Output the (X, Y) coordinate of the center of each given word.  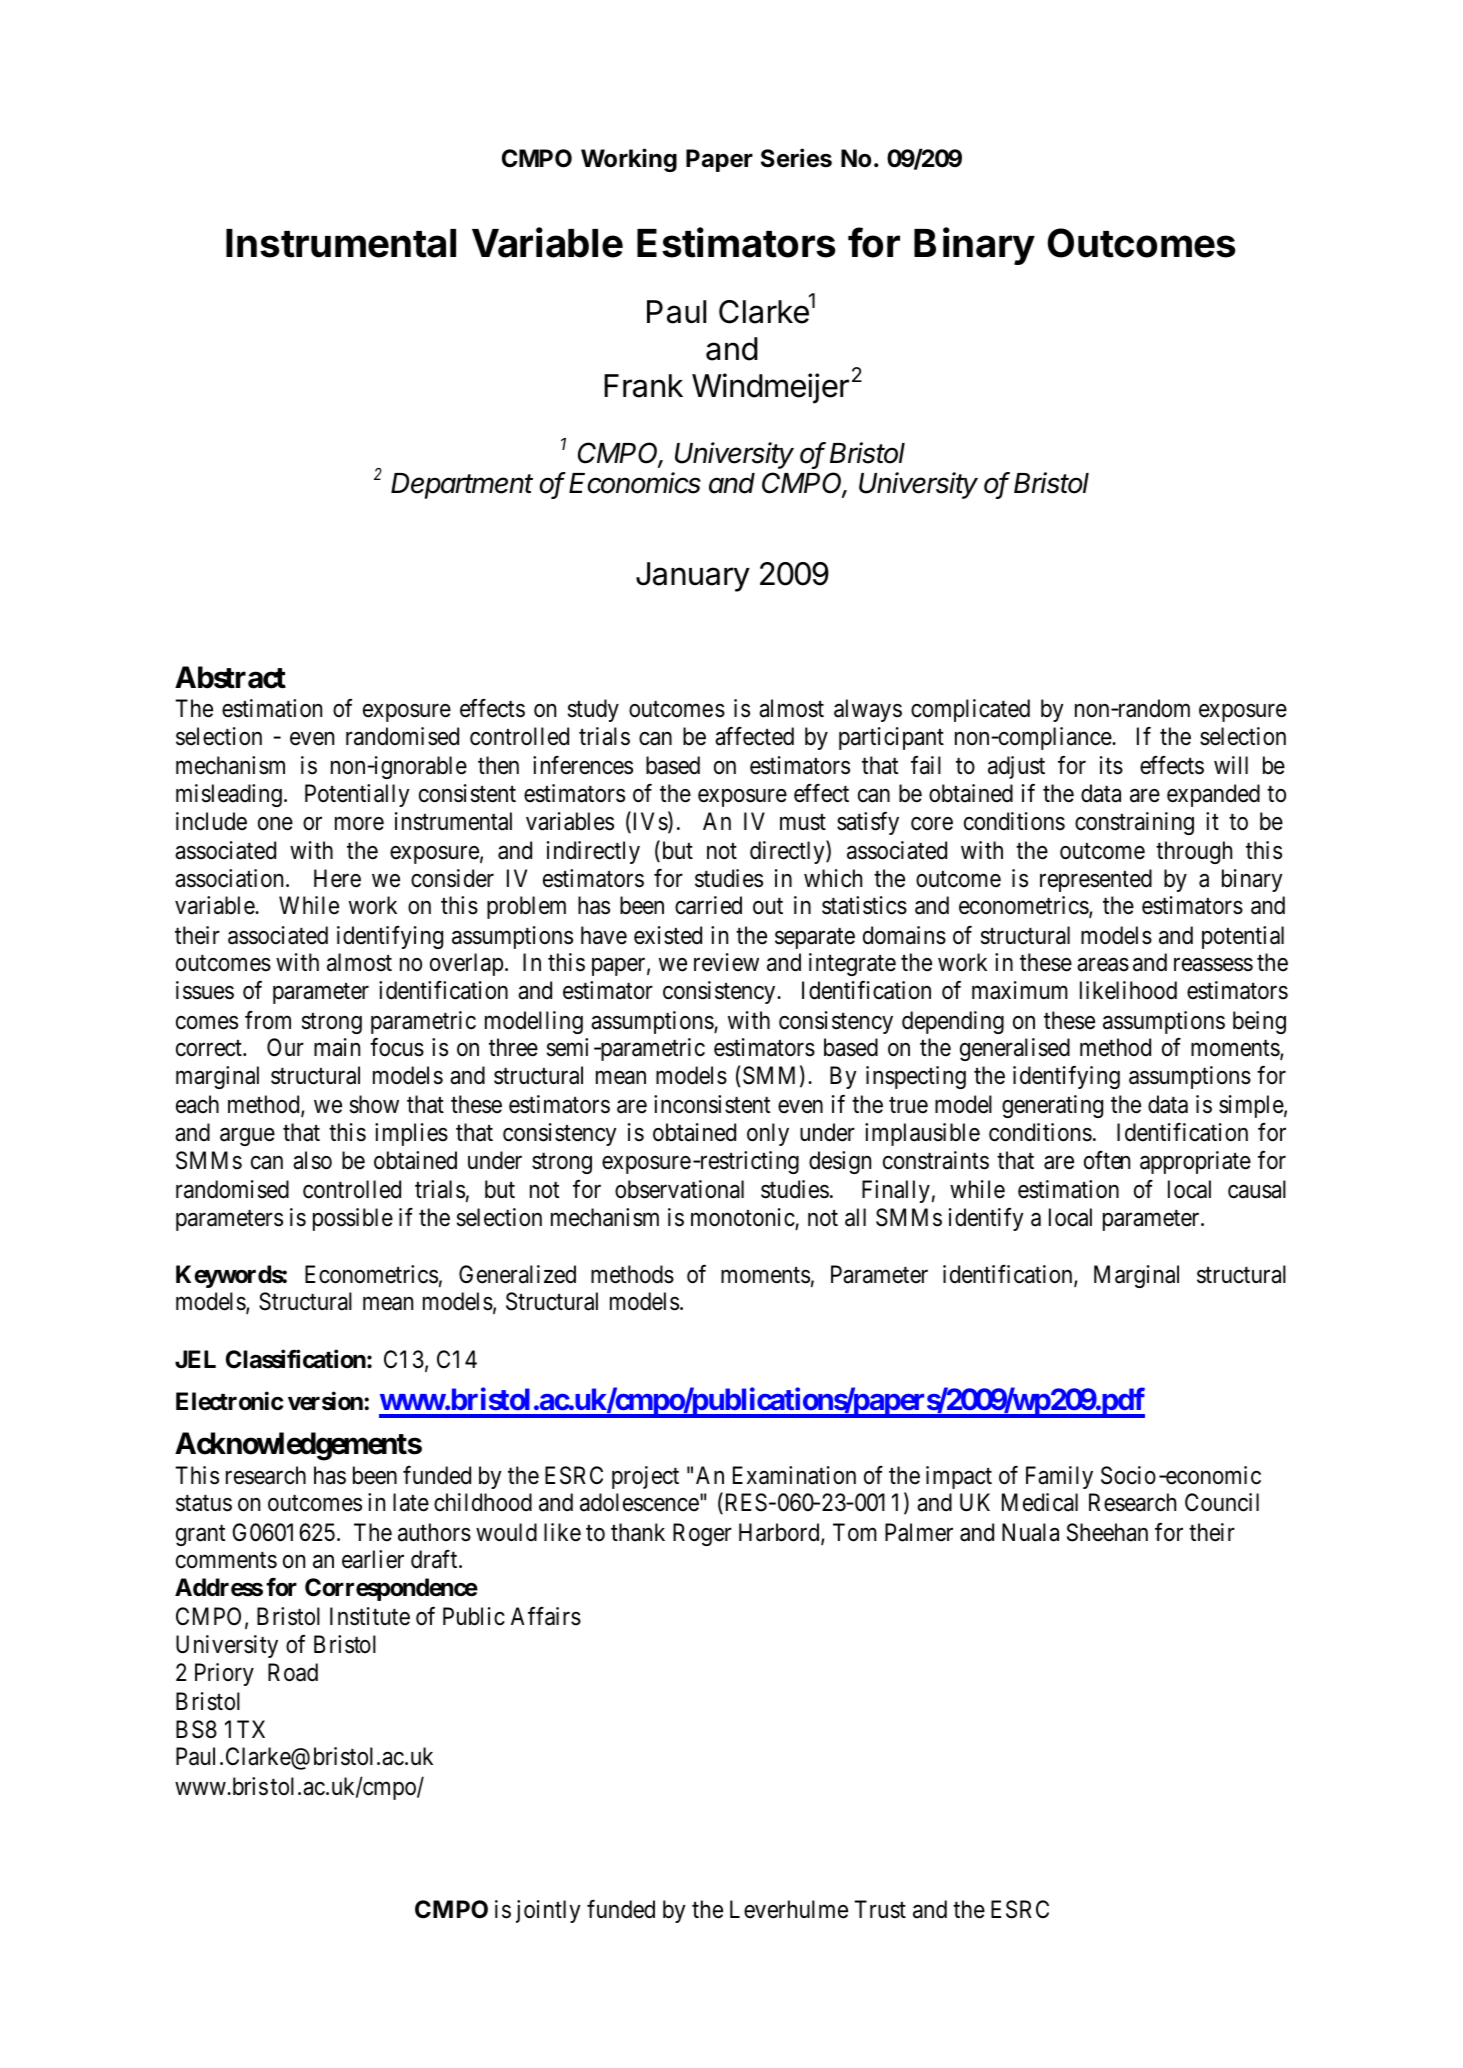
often (1107, 1160)
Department (462, 486)
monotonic (743, 1218)
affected (754, 736)
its (1111, 765)
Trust (880, 1909)
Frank (643, 386)
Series (796, 158)
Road (293, 1672)
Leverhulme (789, 1909)
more (359, 824)
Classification (296, 1359)
